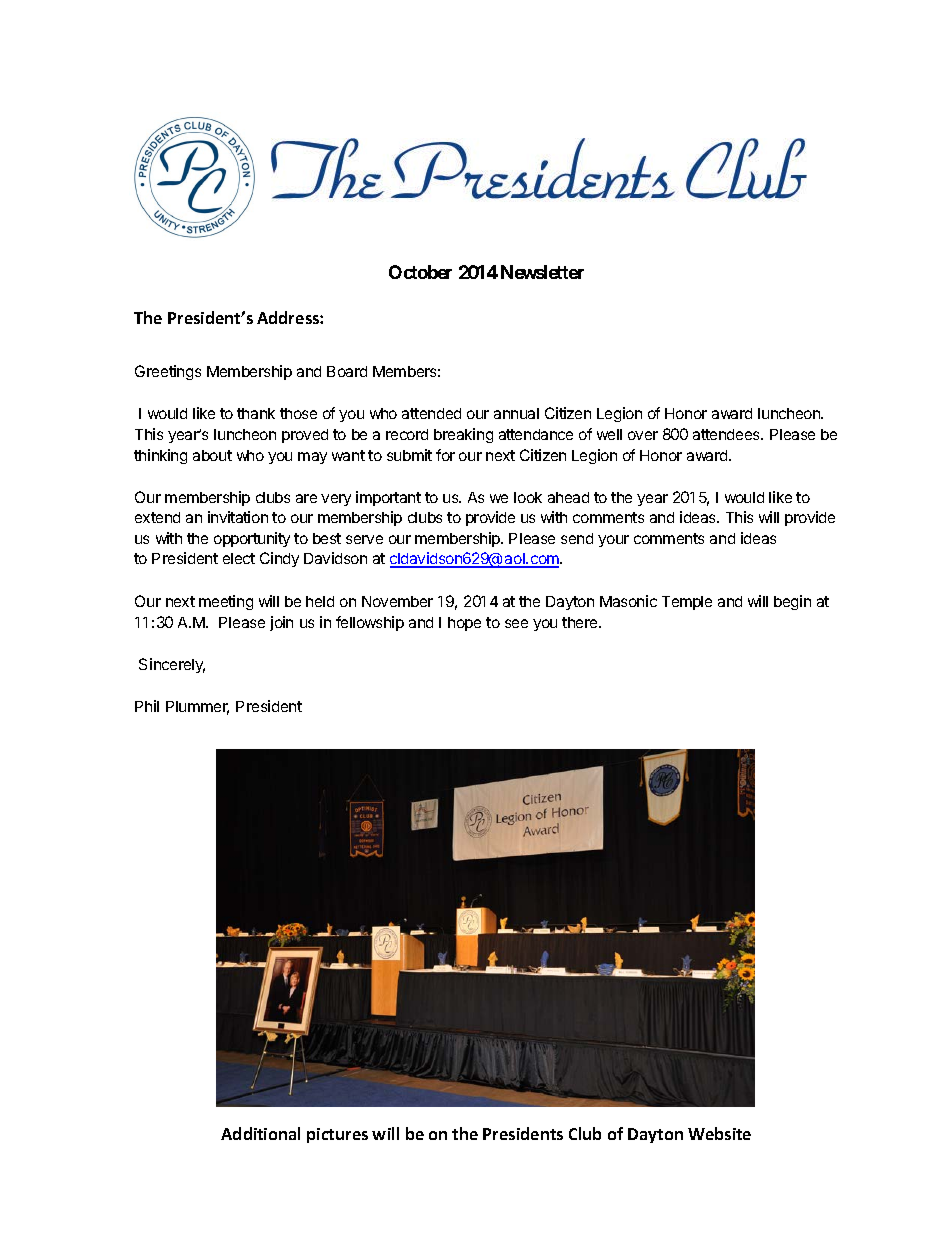 This document has height=1233, width=952. I want to click on attendees, so click(728, 434).
